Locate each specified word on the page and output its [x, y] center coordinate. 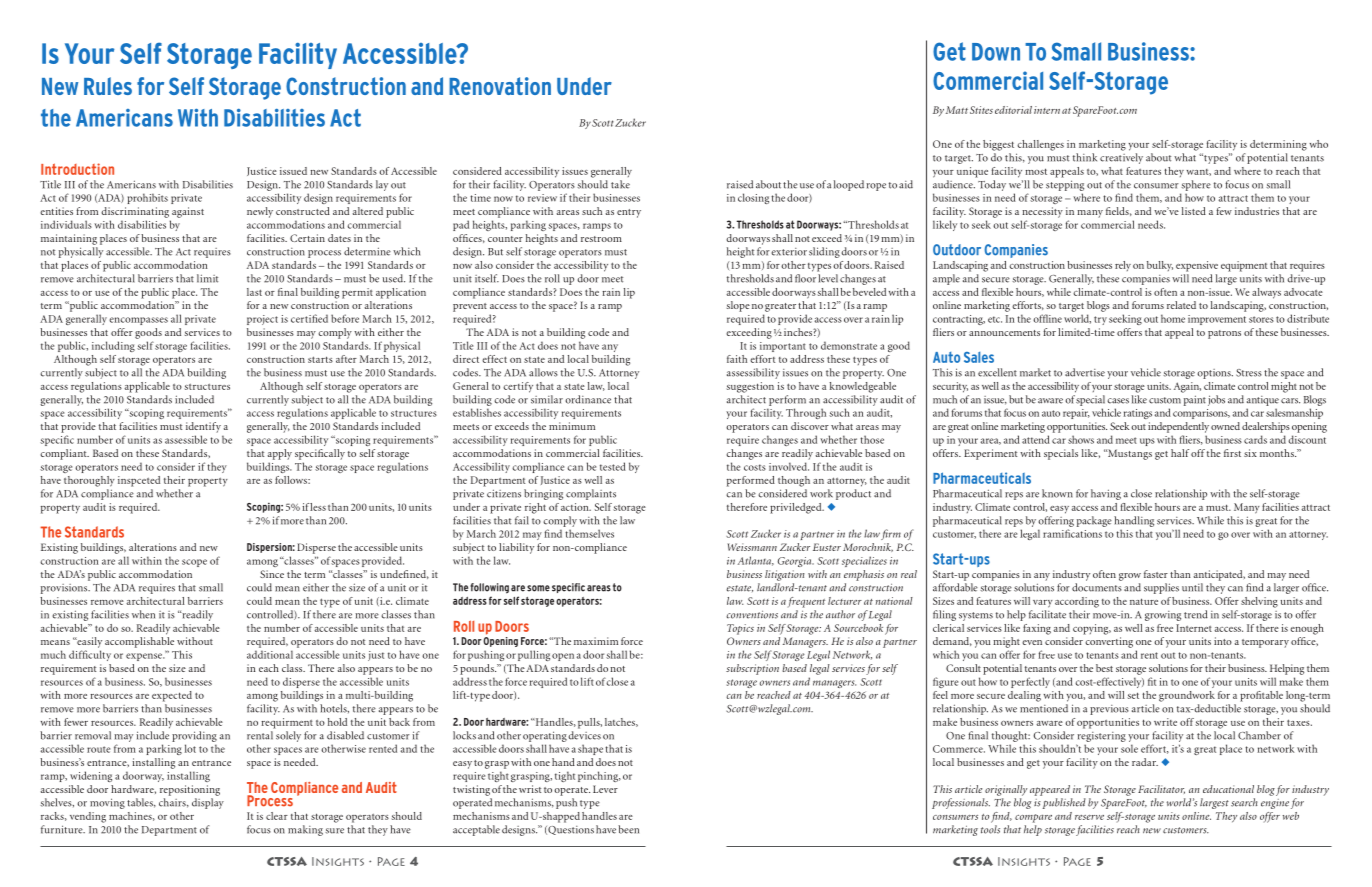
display [208, 803]
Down [996, 52]
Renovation [500, 86]
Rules [108, 86]
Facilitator [1161, 789]
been [628, 829]
